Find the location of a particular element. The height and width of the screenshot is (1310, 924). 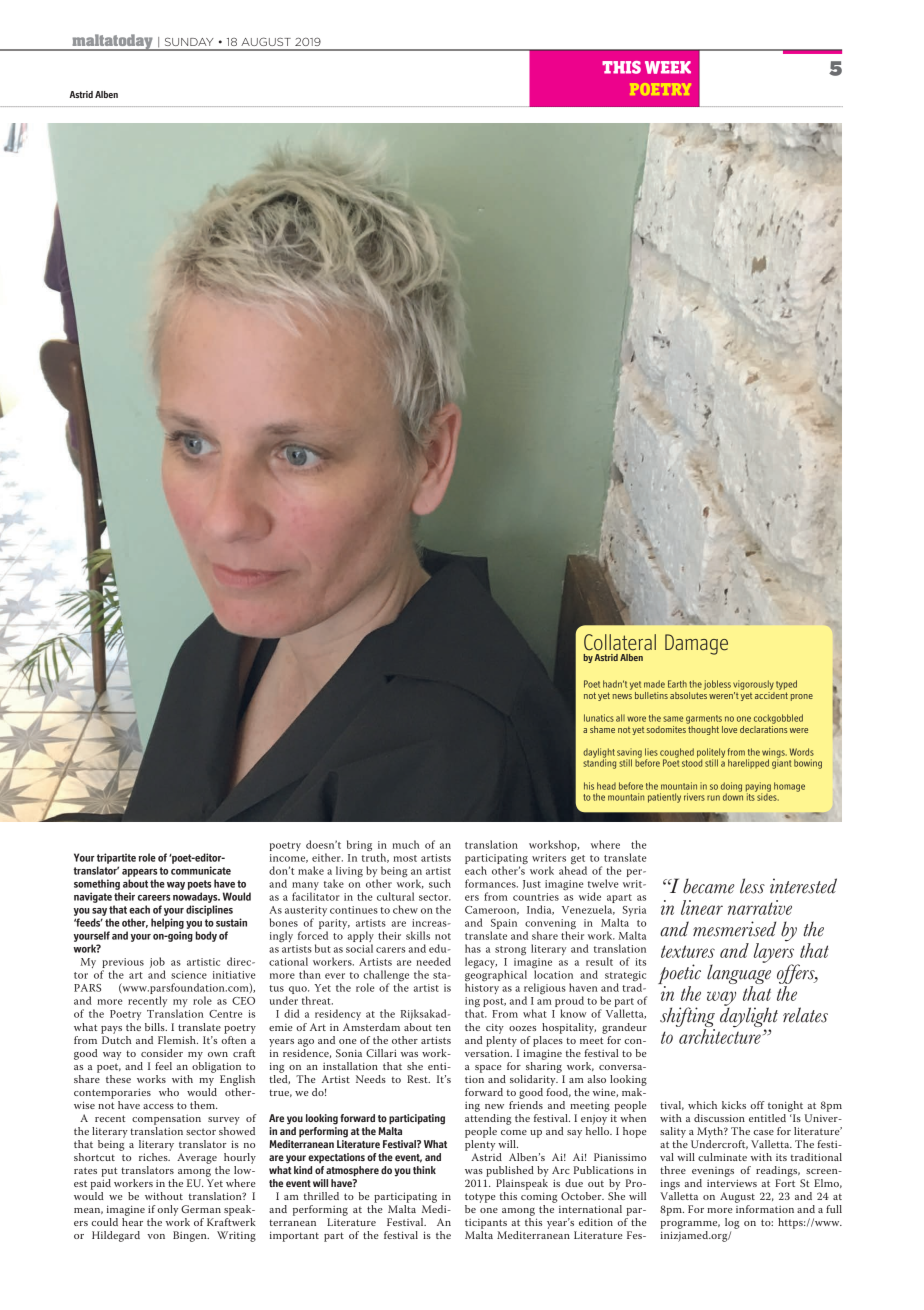

only is located at coordinates (167, 1210).
